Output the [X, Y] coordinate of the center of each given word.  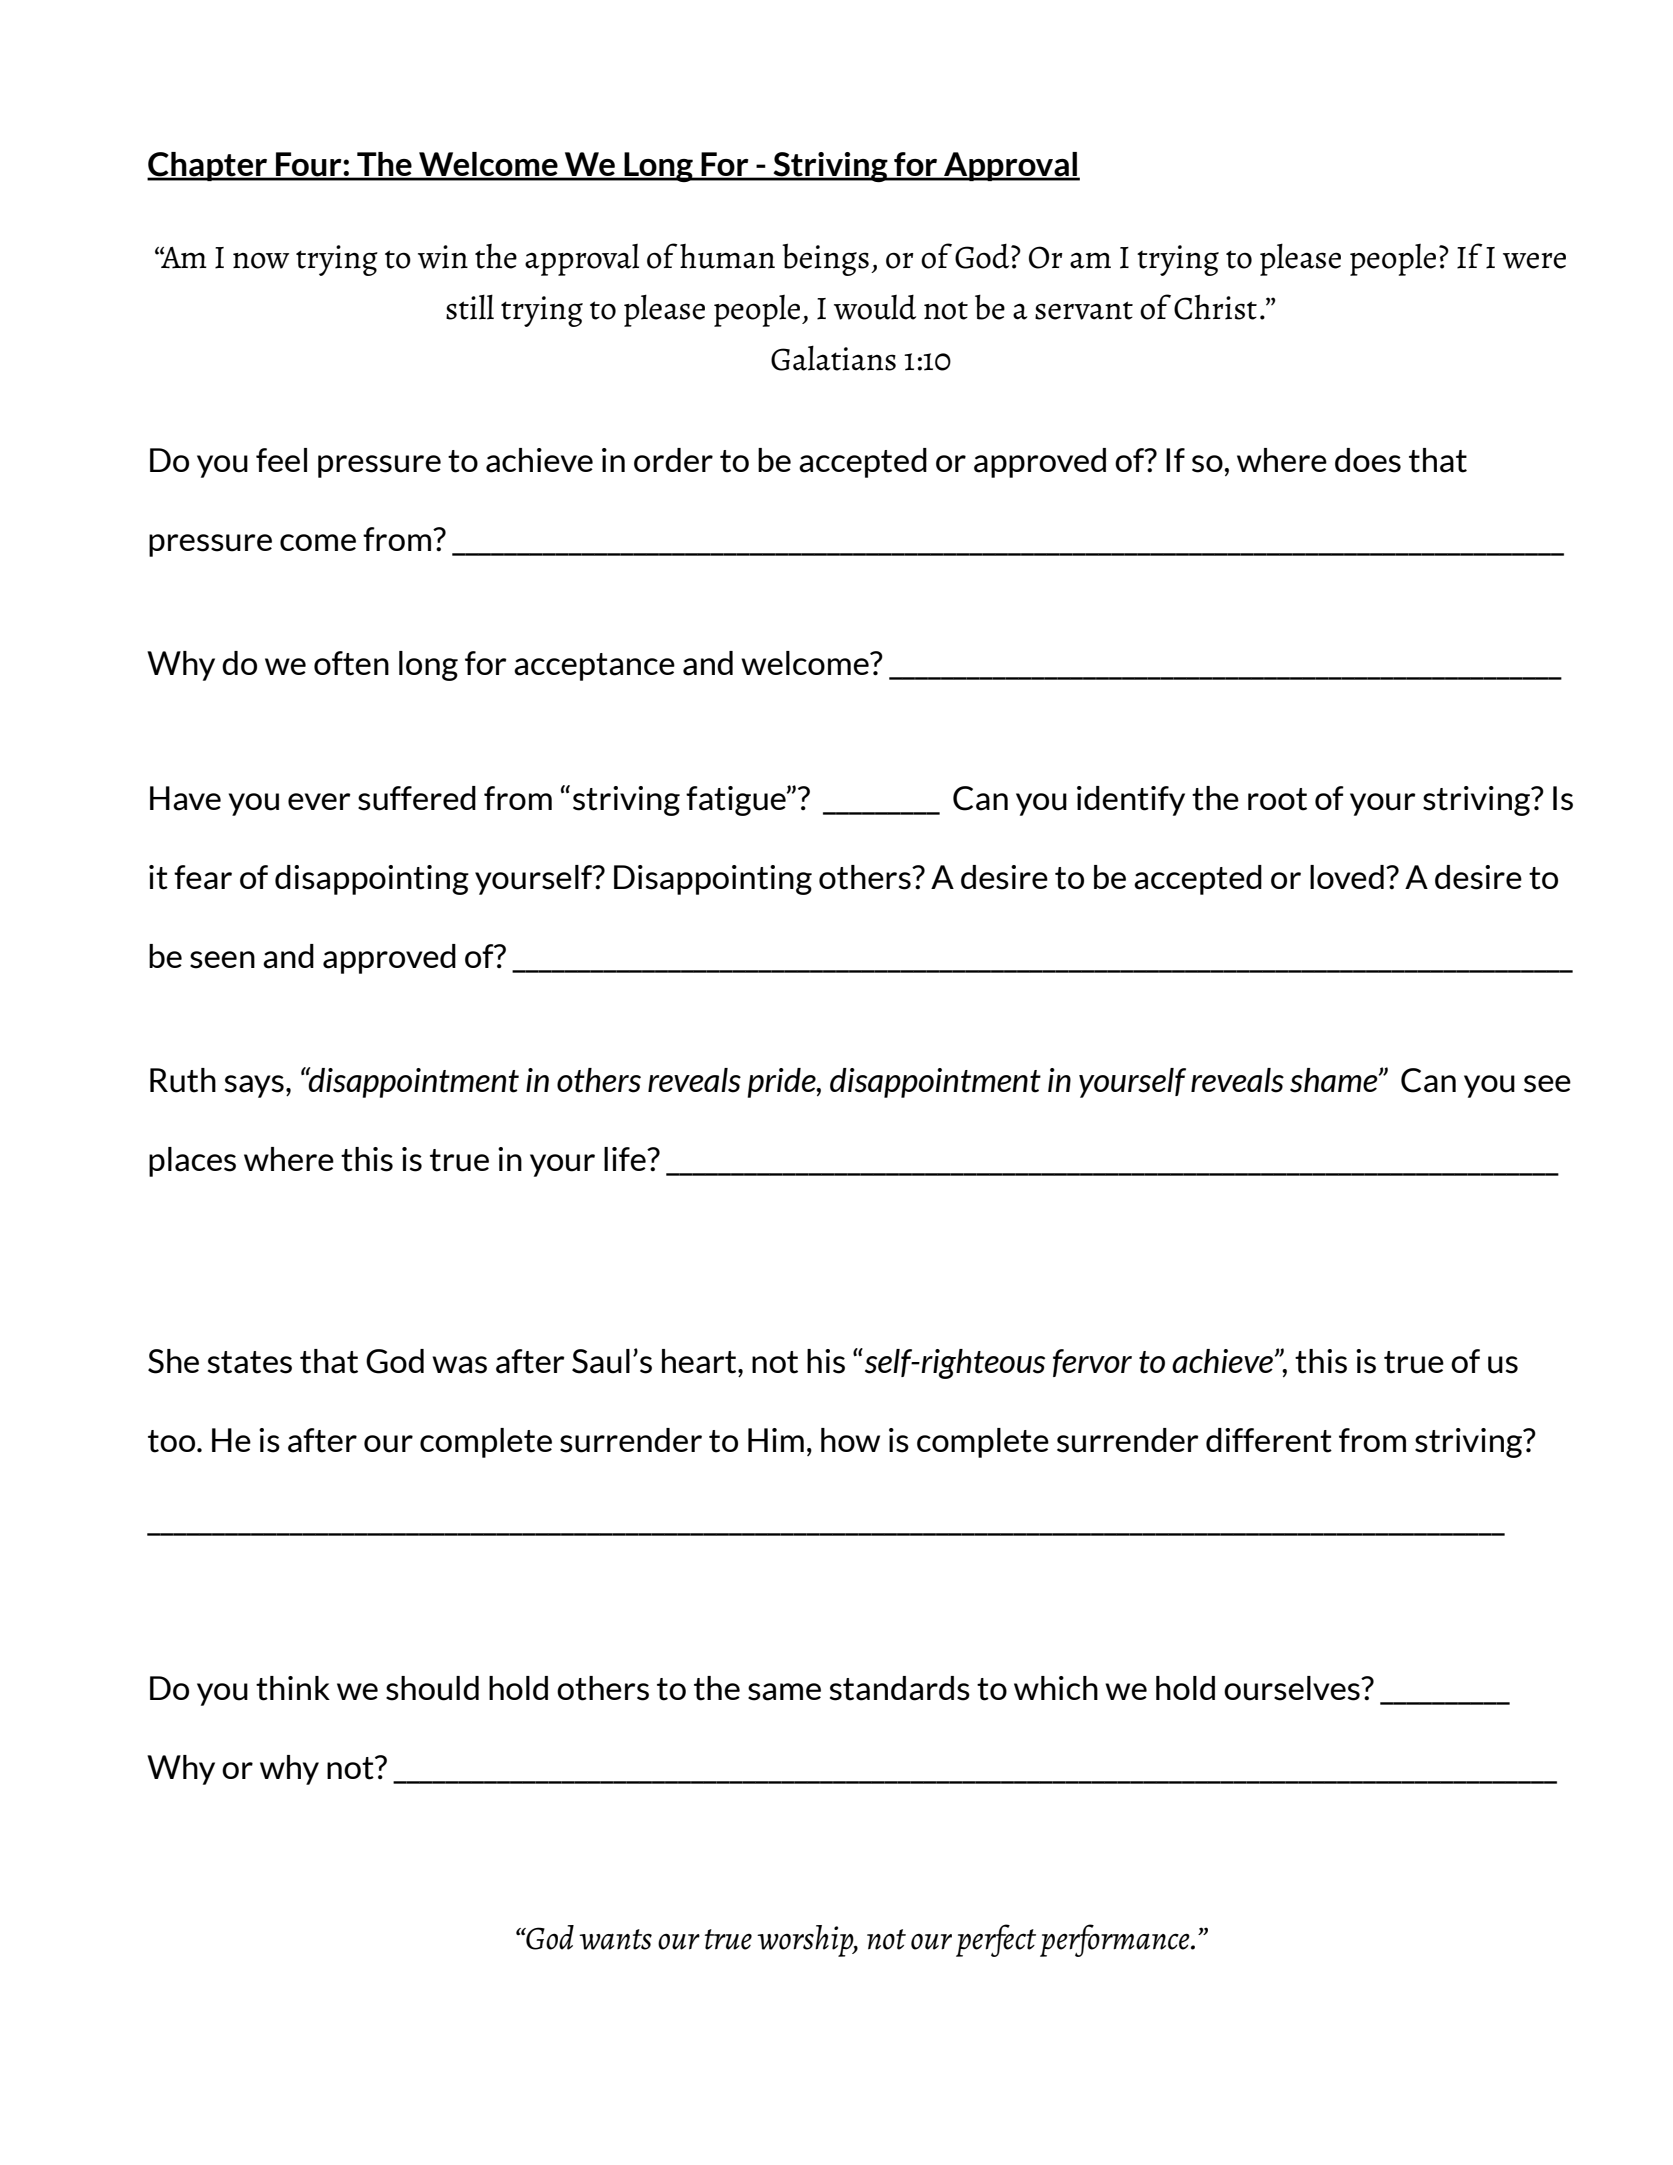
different [1269, 1440]
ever [319, 801]
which [1056, 1688]
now [261, 260]
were [1534, 260]
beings [825, 259]
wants [615, 1939]
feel [281, 460]
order [673, 460]
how [850, 1440]
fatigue [737, 801]
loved [1347, 877]
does [1368, 460]
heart [700, 1361]
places [192, 1162]
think [293, 1688]
